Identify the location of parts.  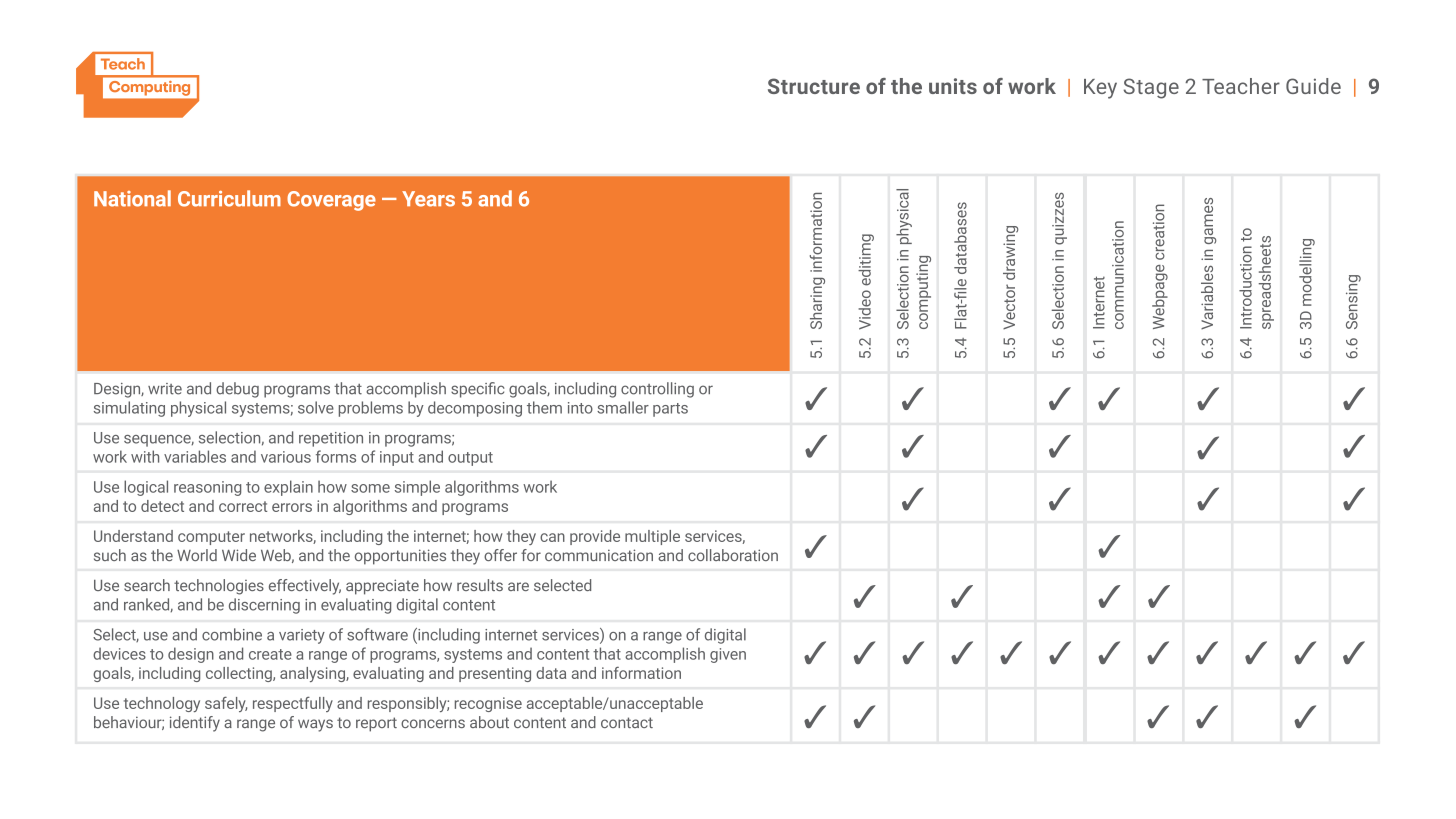
(670, 410).
